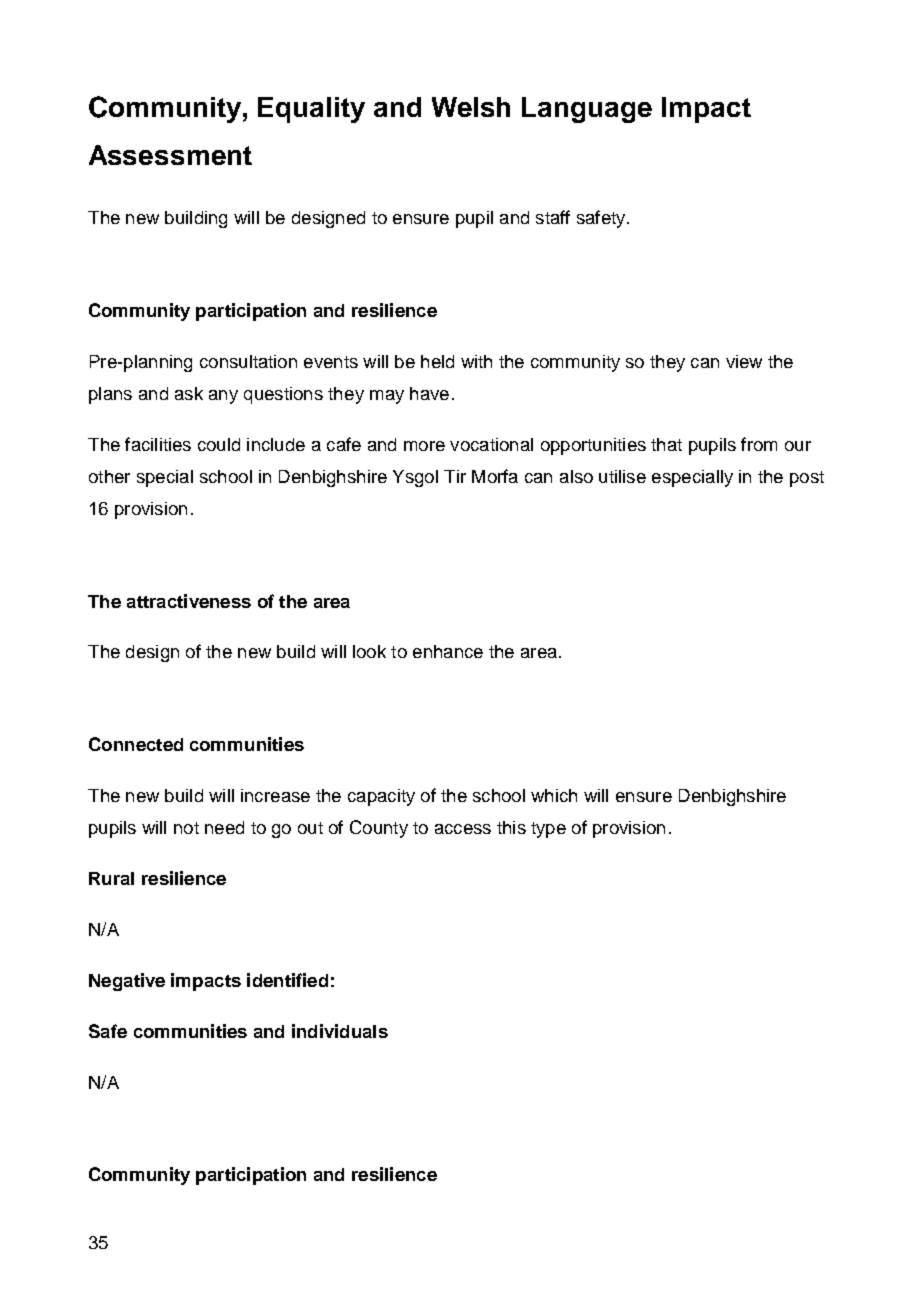 The image size is (924, 1309). I want to click on which, so click(554, 795).
